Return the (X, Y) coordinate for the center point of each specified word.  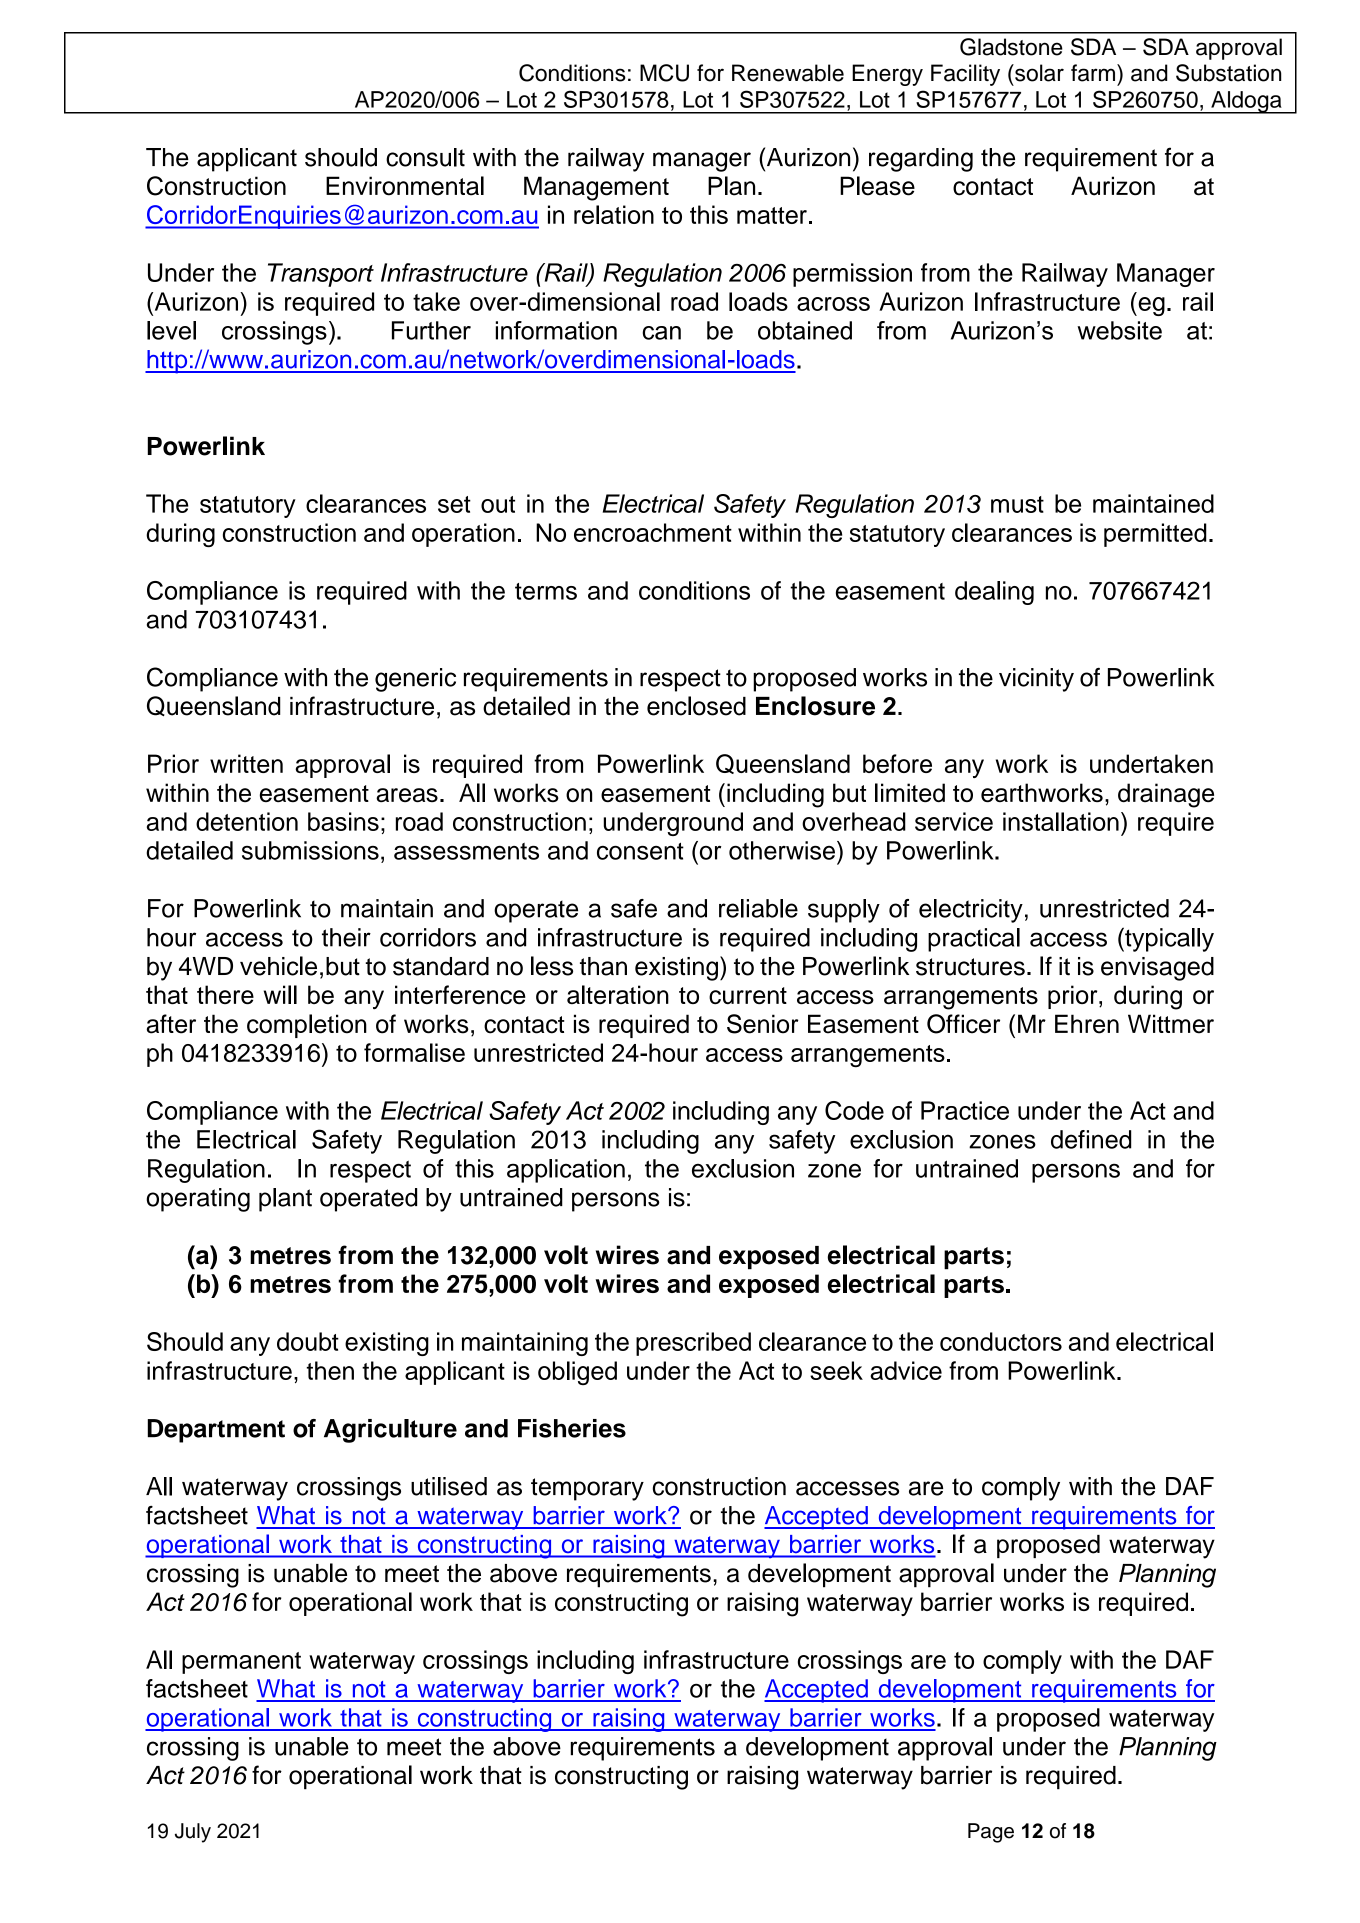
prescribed (693, 1344)
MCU (664, 73)
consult (425, 157)
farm (1094, 73)
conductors (1001, 1341)
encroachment (653, 532)
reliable (758, 908)
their (346, 937)
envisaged (1157, 969)
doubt (308, 1341)
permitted (1155, 535)
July (193, 1833)
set (454, 504)
